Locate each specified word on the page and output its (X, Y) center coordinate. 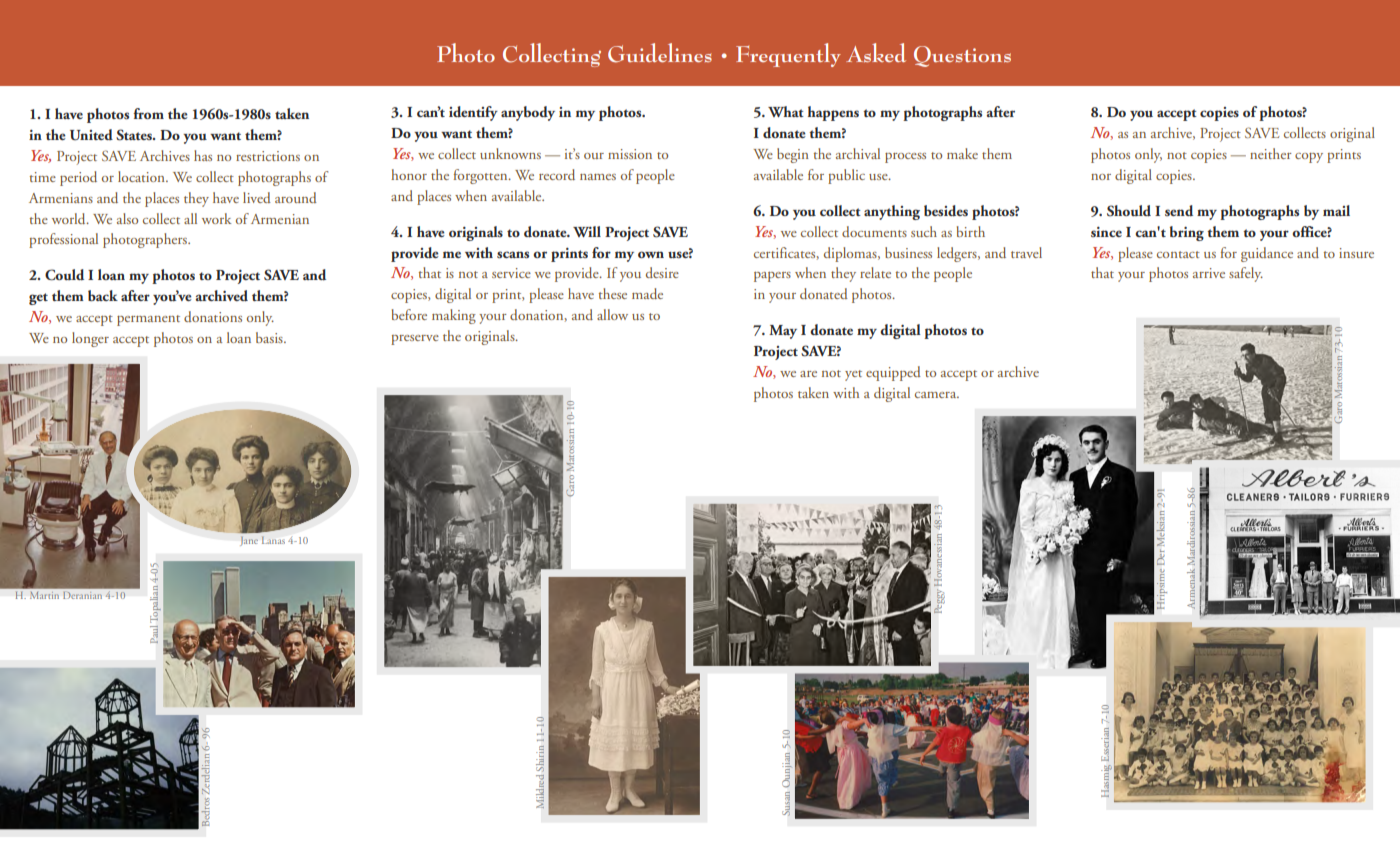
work (216, 218)
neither (1271, 153)
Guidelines (660, 53)
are (808, 374)
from (148, 113)
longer (90, 339)
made (647, 293)
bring (1187, 233)
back (103, 295)
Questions (962, 56)
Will (587, 231)
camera (937, 395)
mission (630, 154)
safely (1246, 274)
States (135, 135)
